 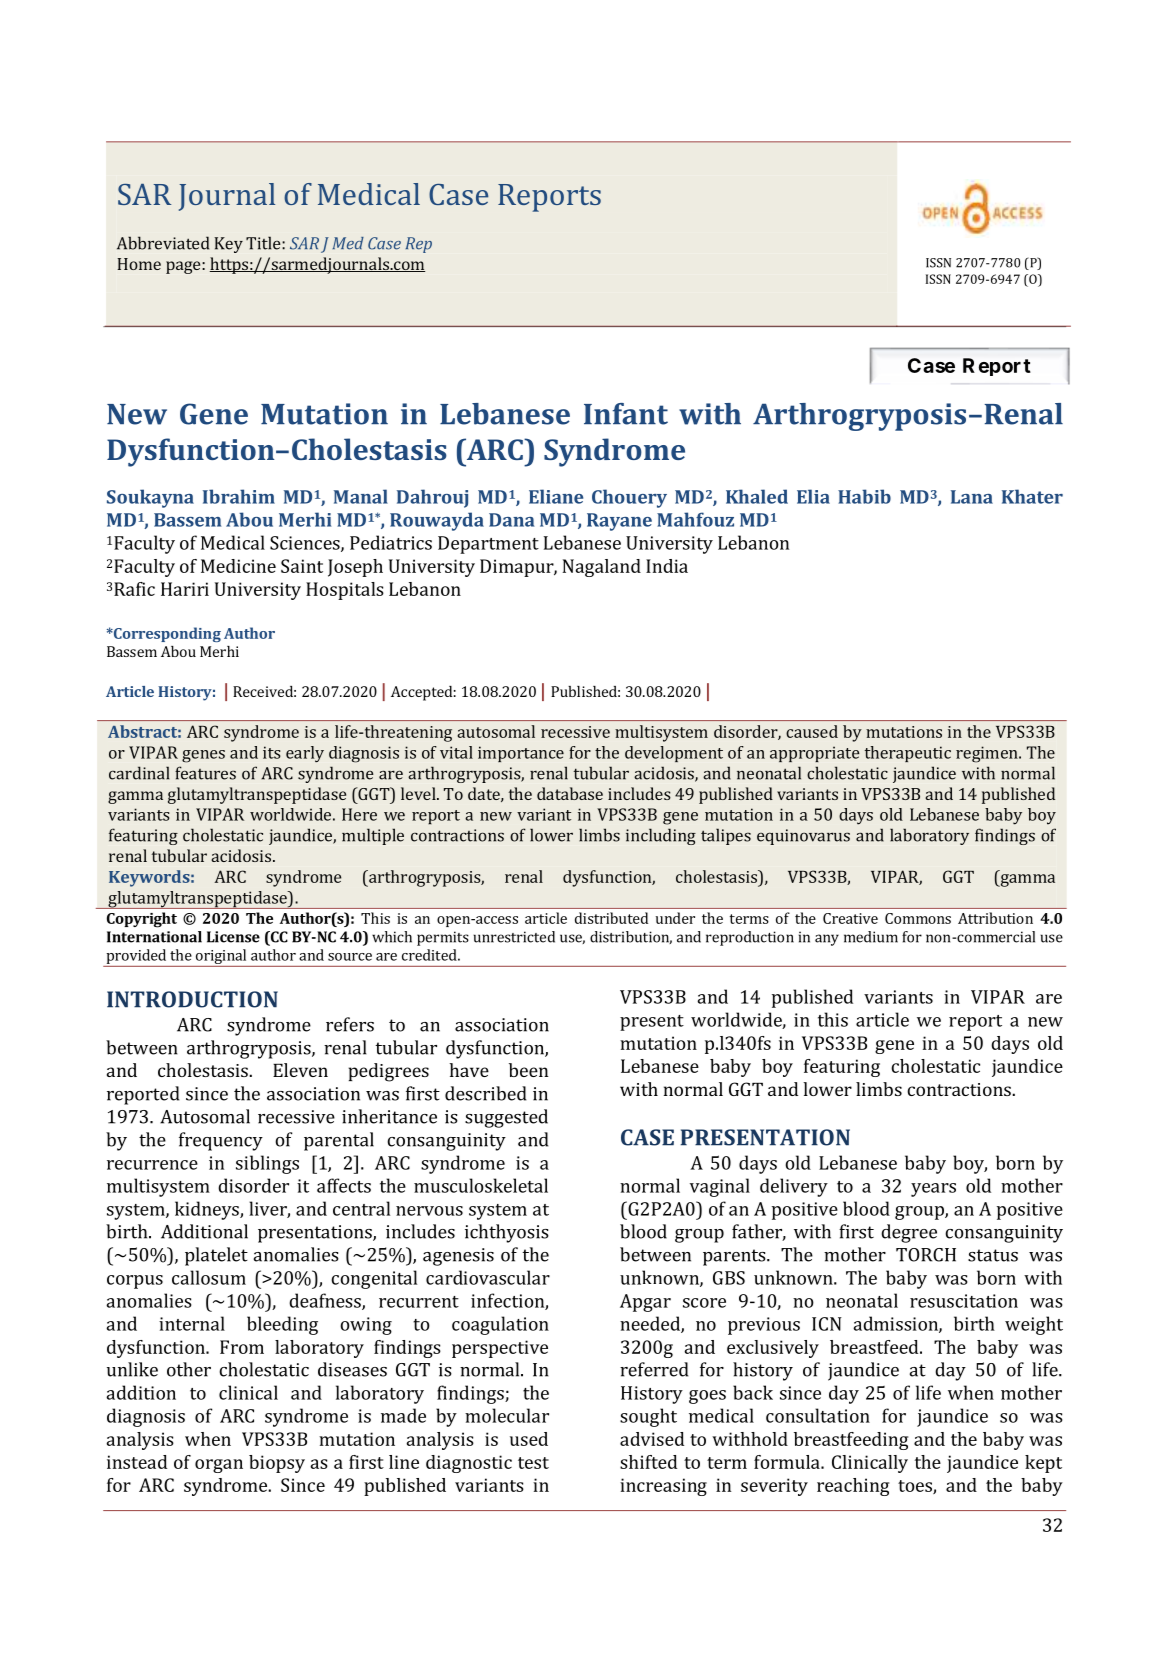 What do you see at coordinates (611, 918) in the screenshot?
I see `distributed` at bounding box center [611, 918].
